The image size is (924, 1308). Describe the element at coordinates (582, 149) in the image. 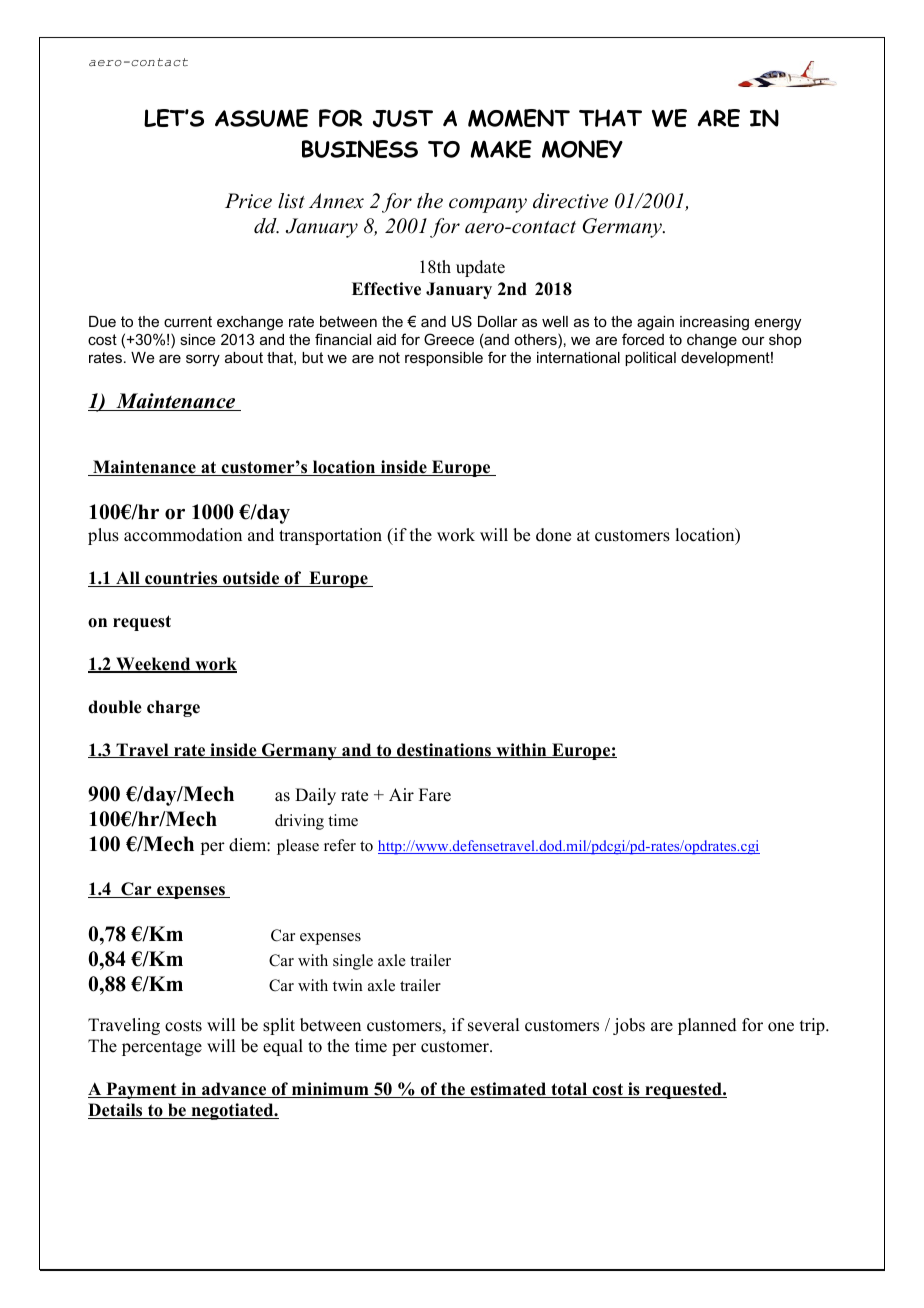

I see `MONEY` at that location.
